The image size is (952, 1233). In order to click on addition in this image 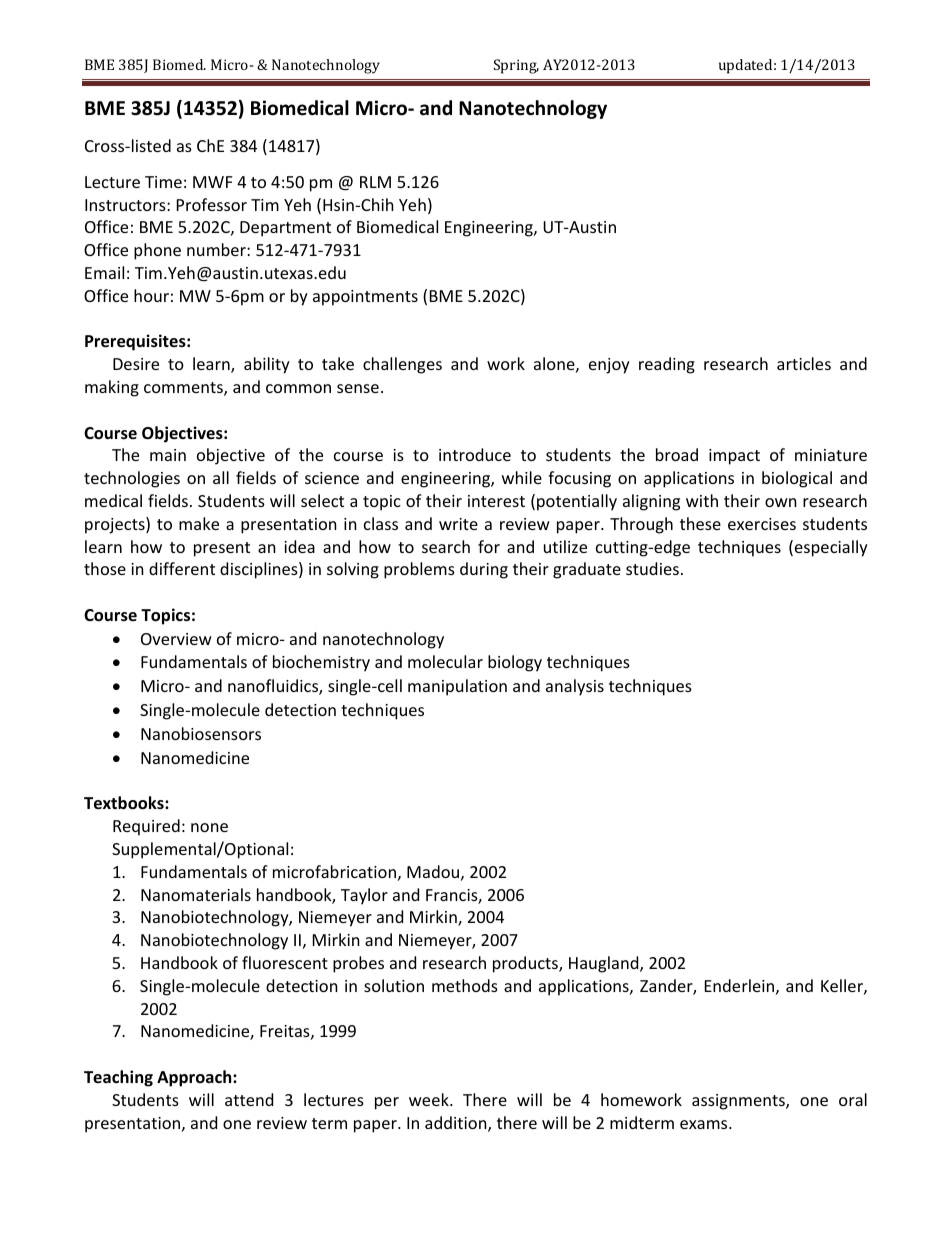, I will do `click(457, 1124)`.
